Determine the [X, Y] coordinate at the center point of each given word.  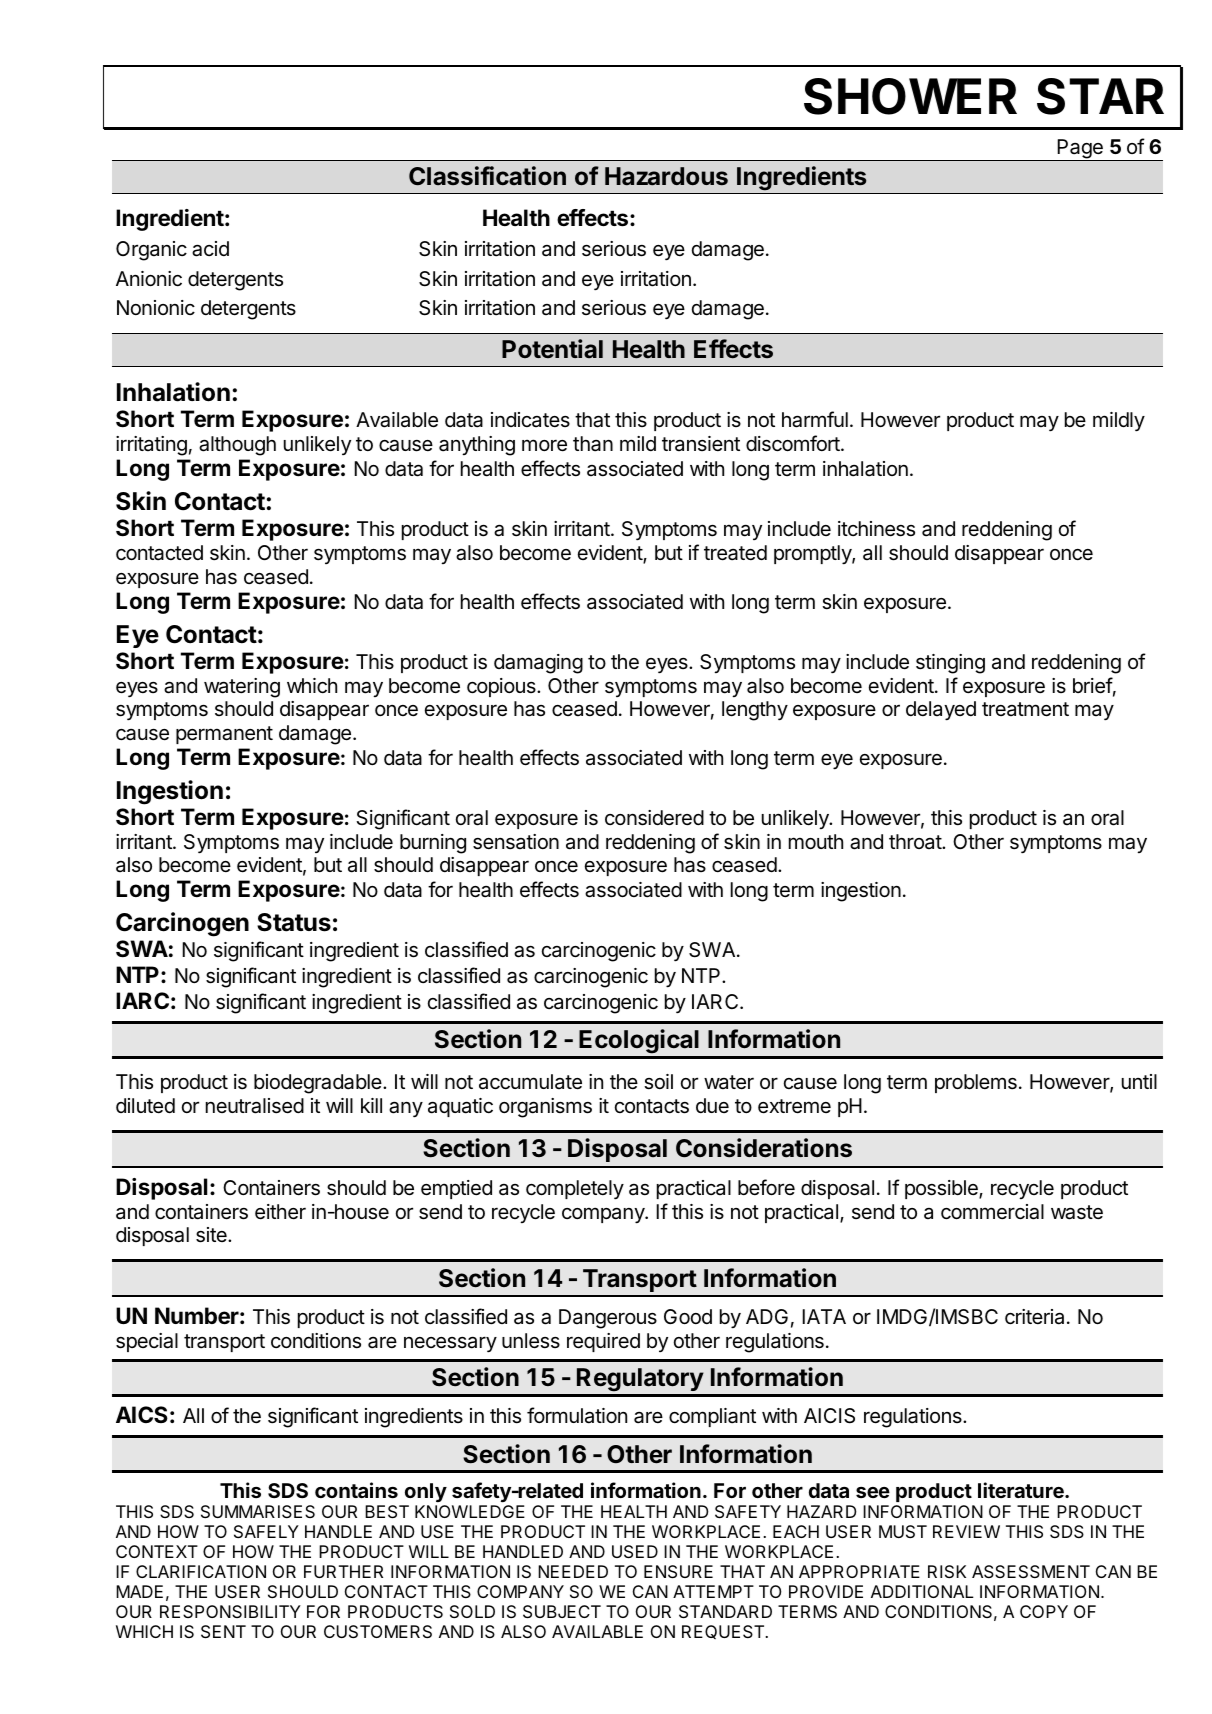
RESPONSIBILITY [230, 1611]
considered [654, 818]
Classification [487, 176]
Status [294, 922]
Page [1080, 150]
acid [210, 249]
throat [916, 841]
